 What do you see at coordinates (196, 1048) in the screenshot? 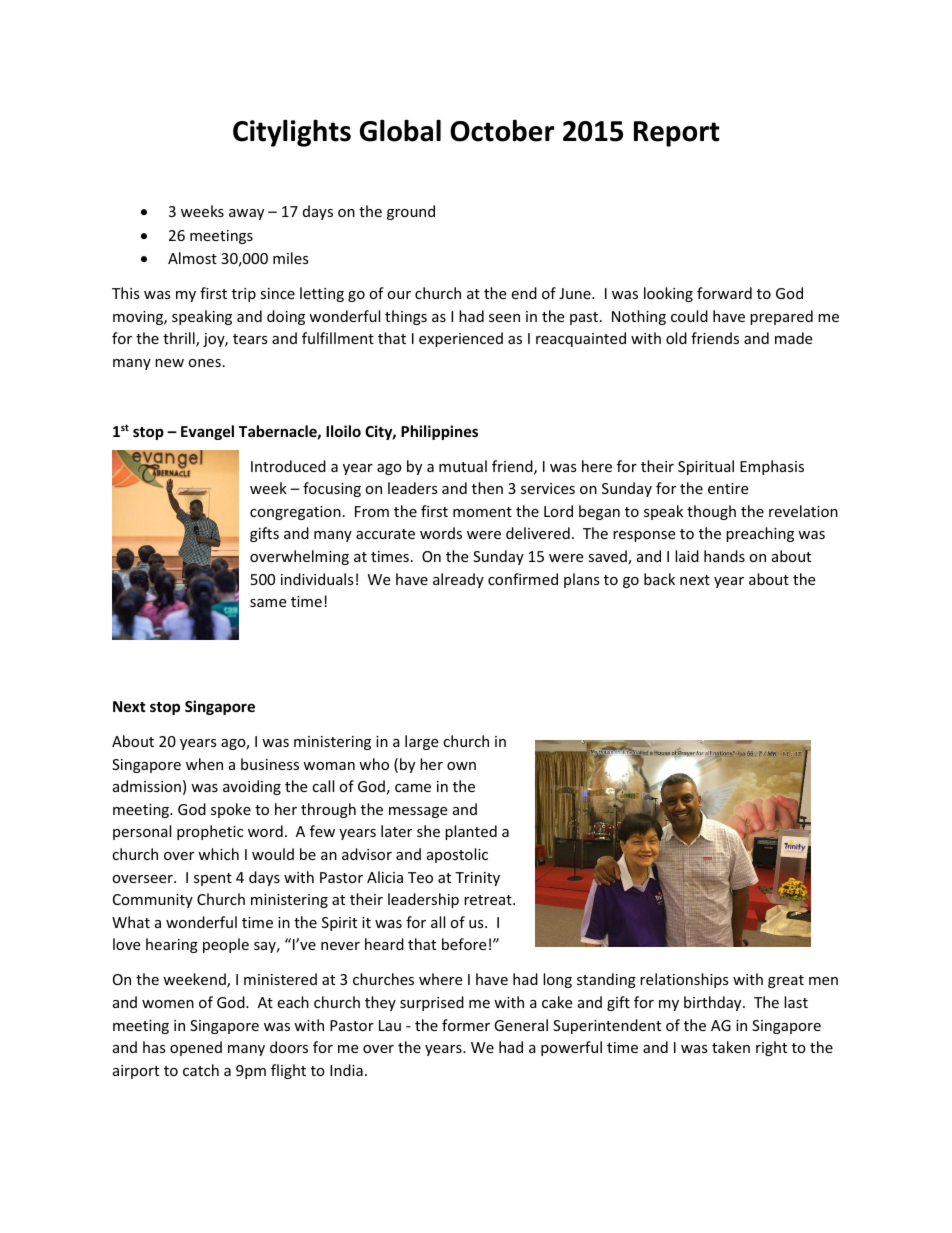
I see `opened` at bounding box center [196, 1048].
